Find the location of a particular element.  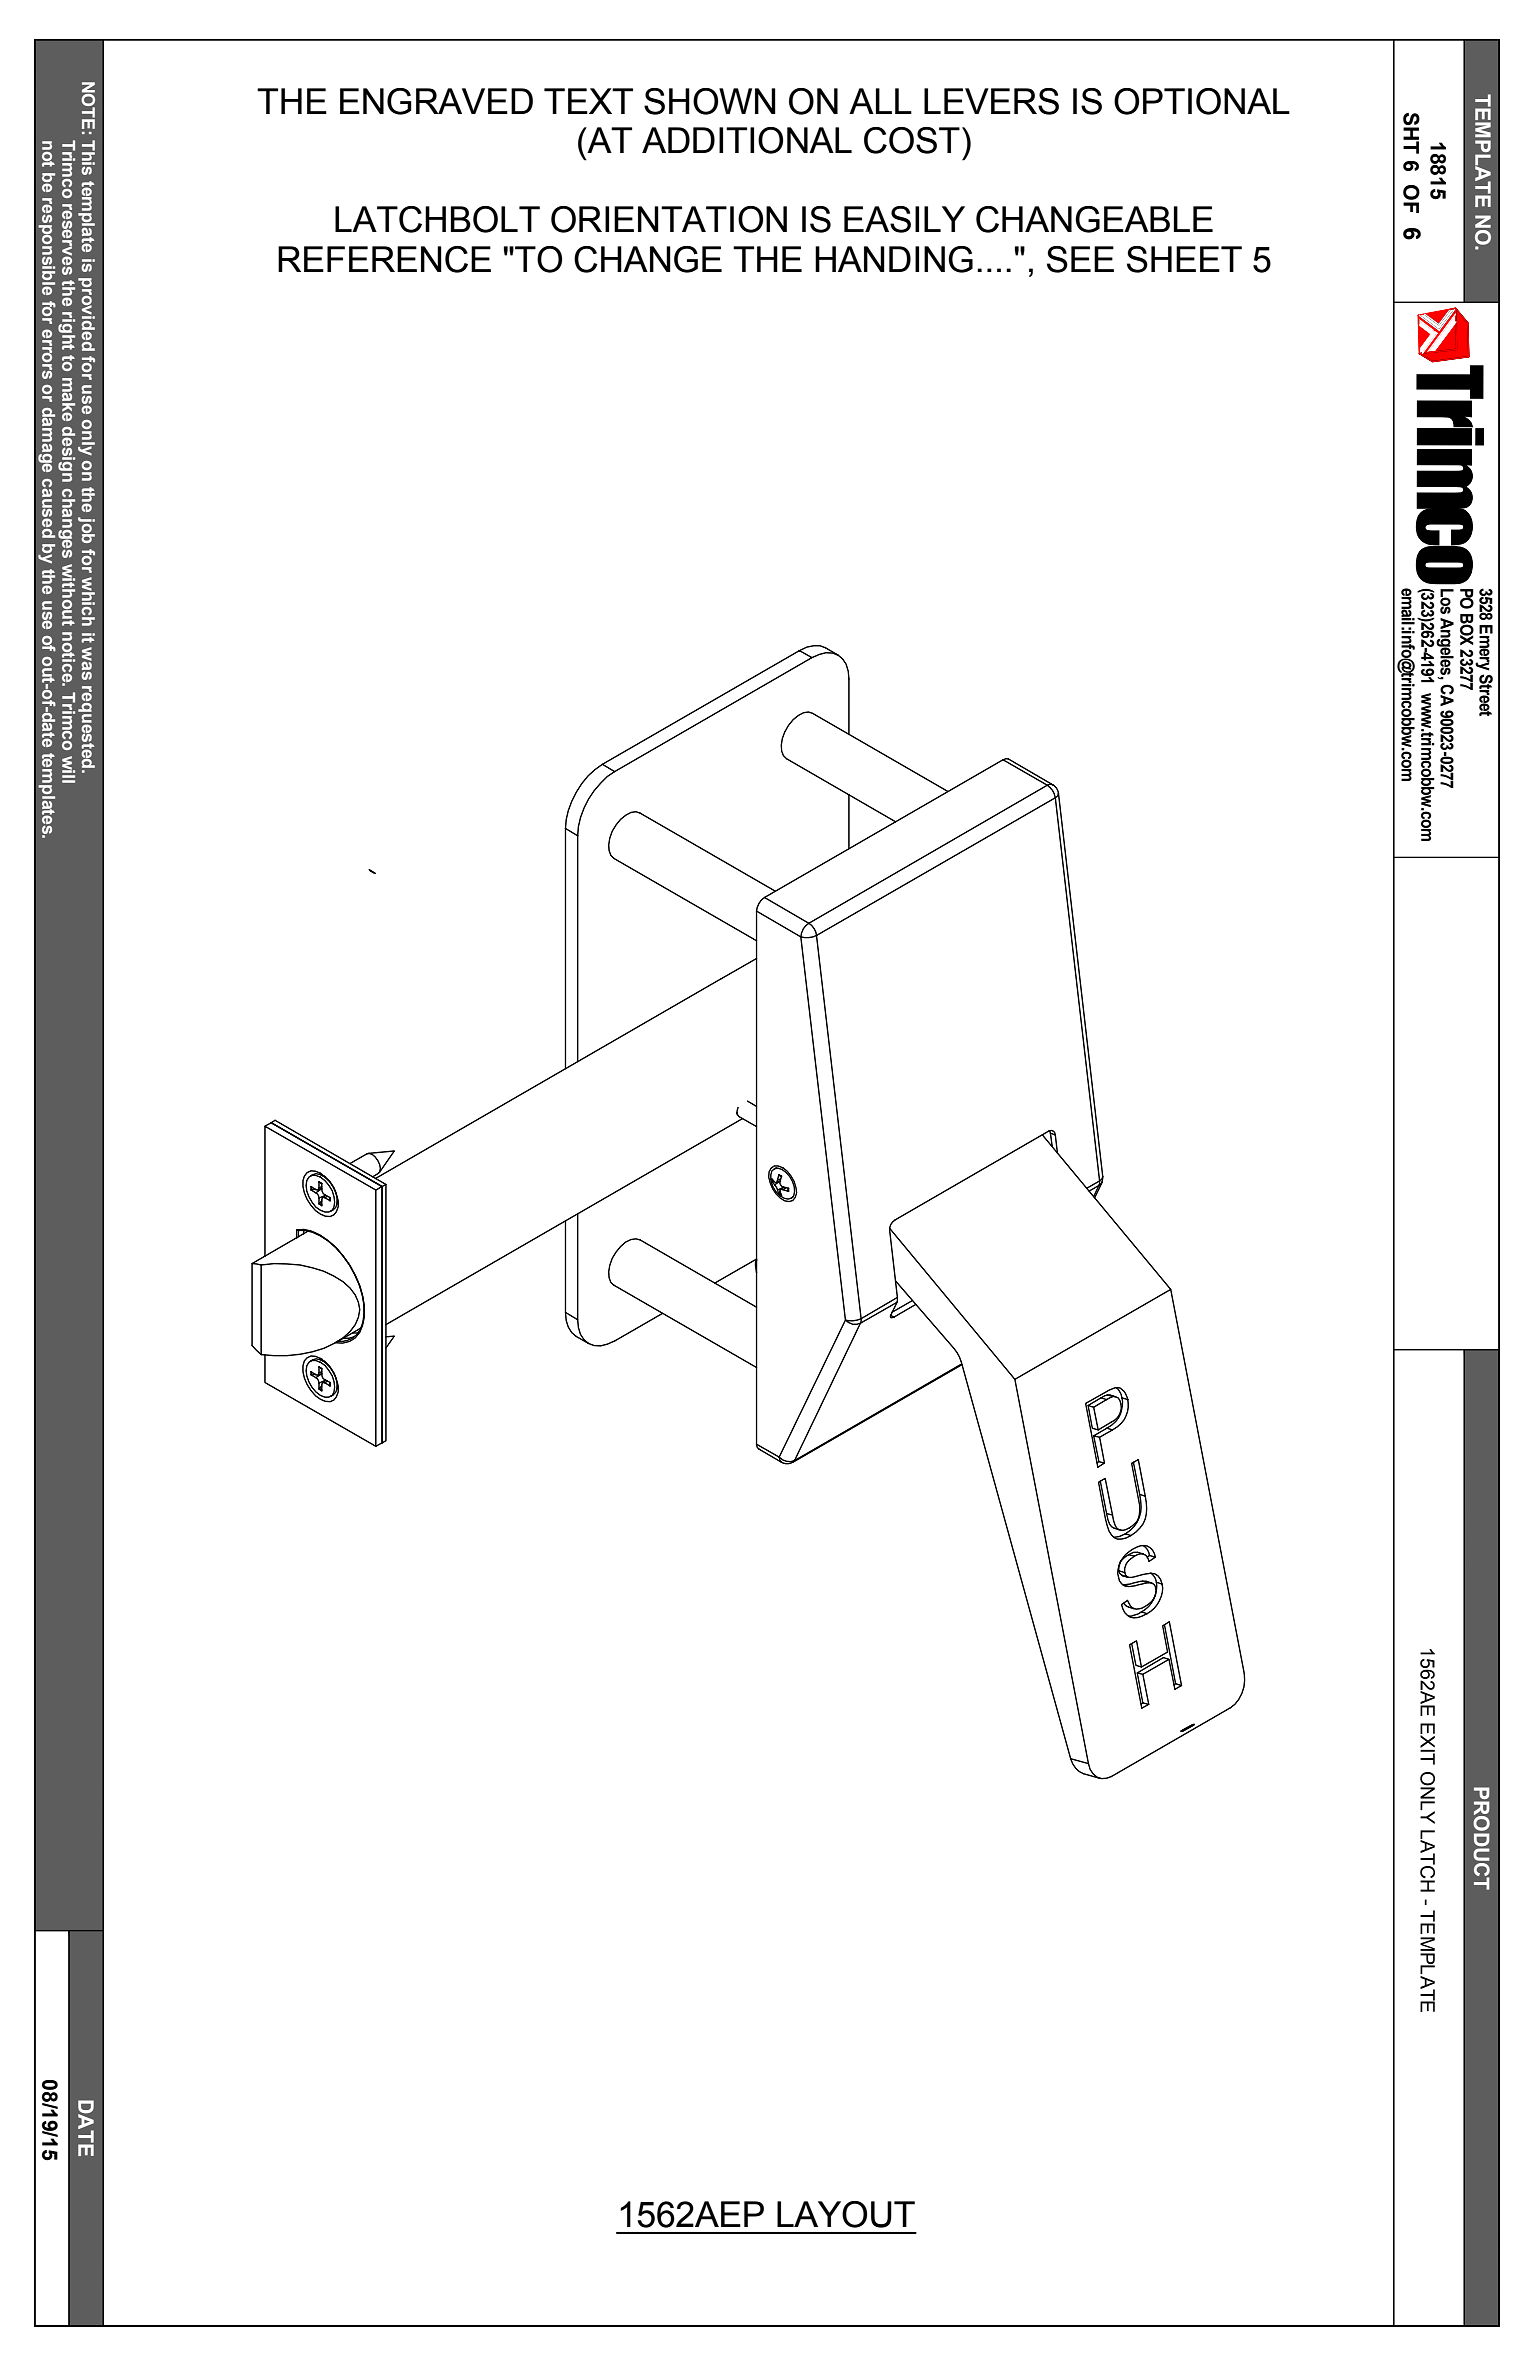

REFERENCE is located at coordinates (384, 259).
